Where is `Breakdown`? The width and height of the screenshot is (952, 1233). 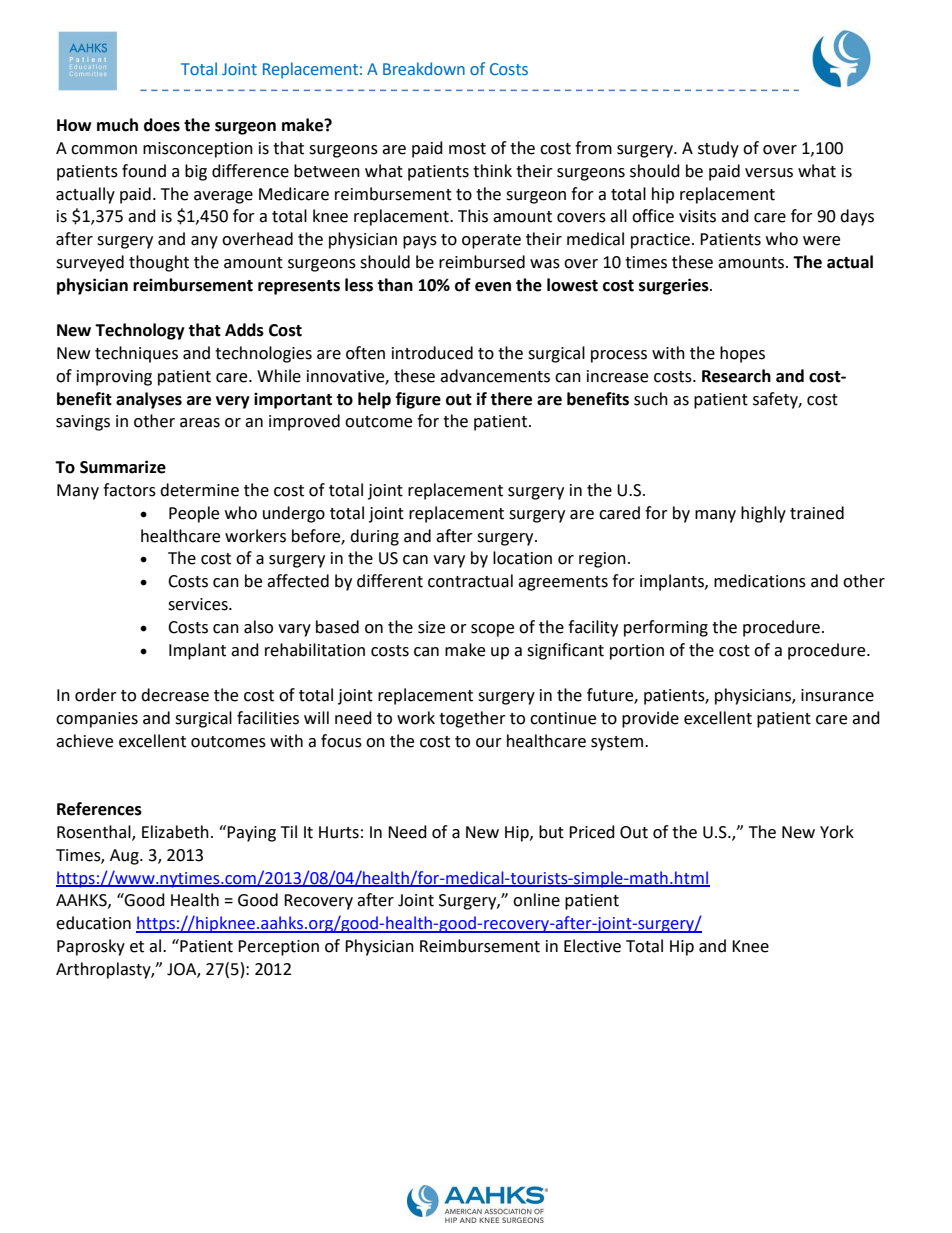 Breakdown is located at coordinates (424, 68).
